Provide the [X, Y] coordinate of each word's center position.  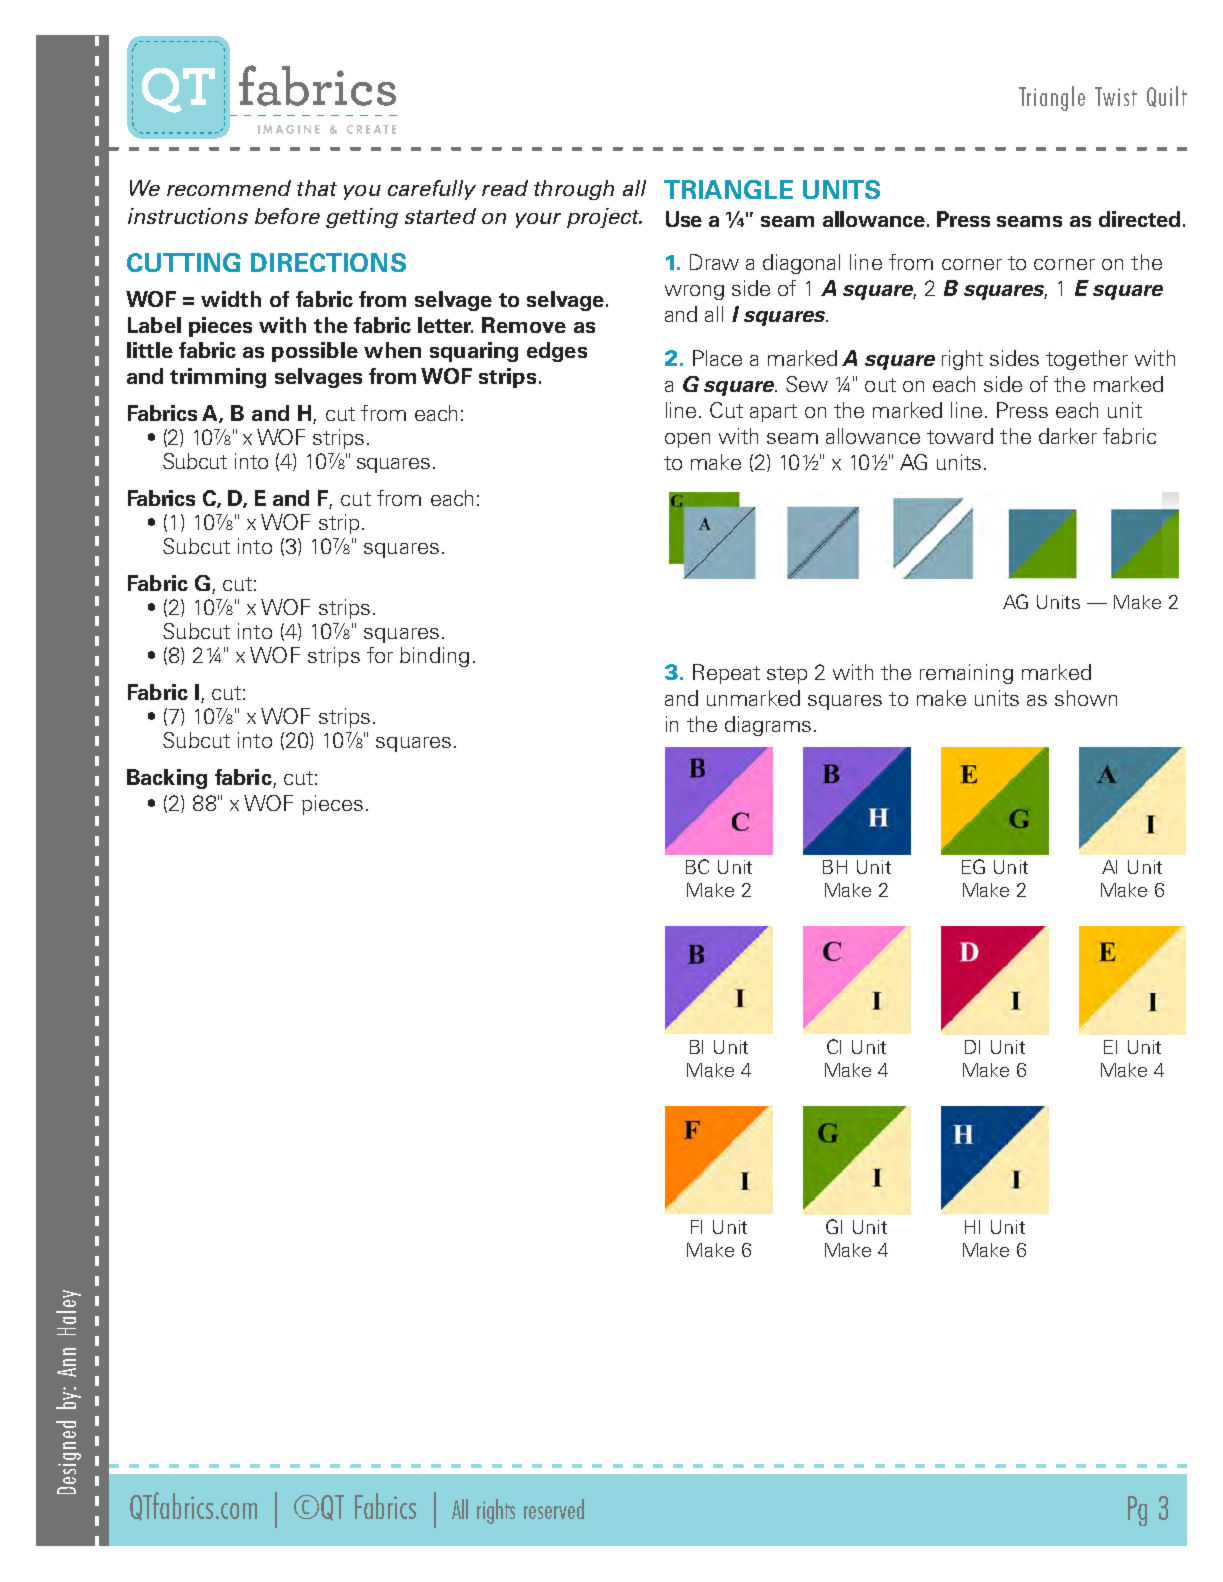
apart [773, 413]
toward [960, 436]
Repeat [726, 674]
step [787, 675]
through [574, 190]
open [687, 440]
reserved [554, 1509]
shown [1086, 698]
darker [1068, 436]
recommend [229, 188]
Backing [167, 779]
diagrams [768, 726]
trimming [218, 378]
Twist [1116, 96]
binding [434, 657]
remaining [966, 674]
